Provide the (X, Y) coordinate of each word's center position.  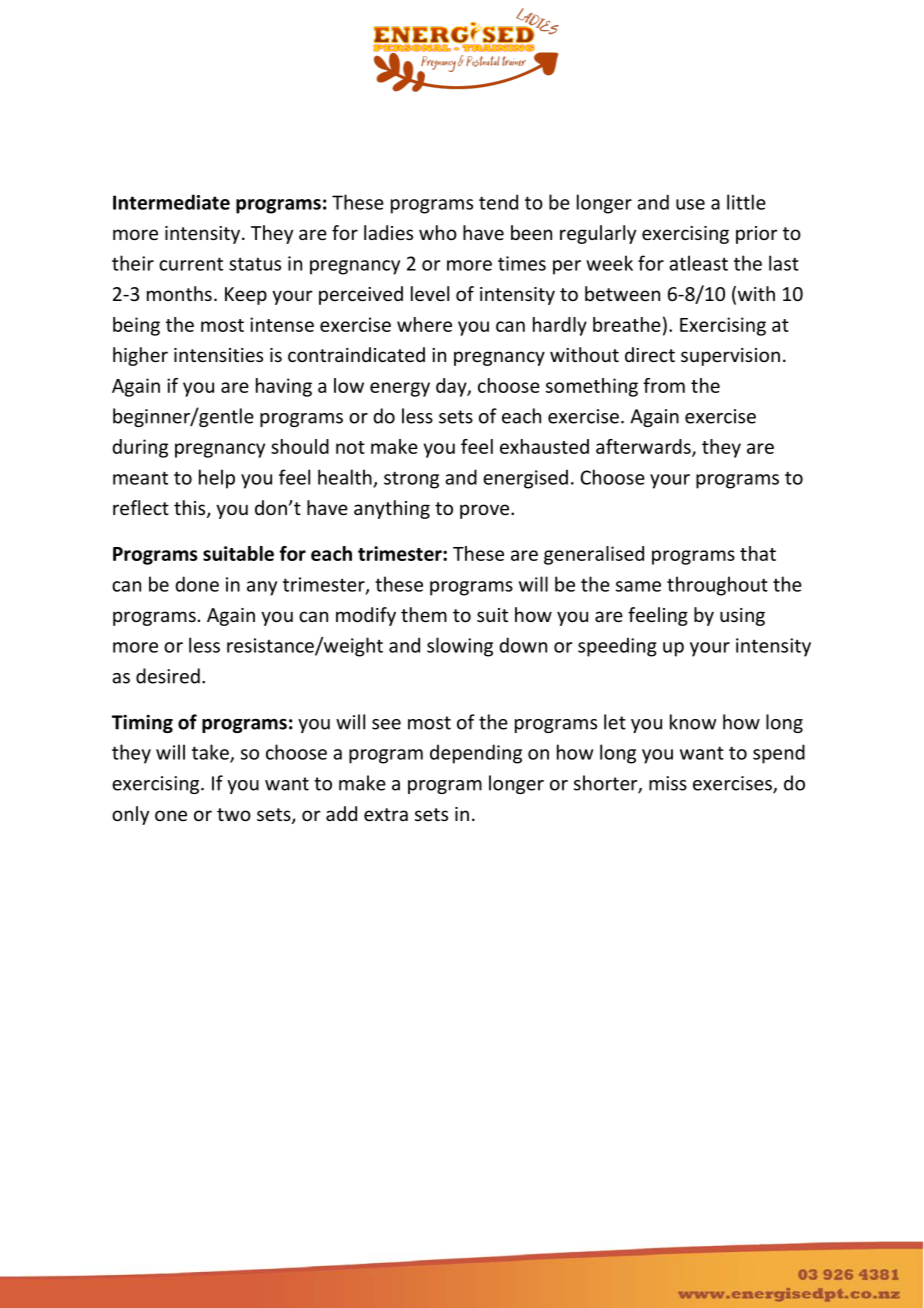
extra (386, 814)
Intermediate (171, 202)
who (438, 232)
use (690, 204)
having (284, 387)
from (664, 385)
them (424, 614)
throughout (717, 586)
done (197, 584)
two (234, 814)
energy (400, 389)
